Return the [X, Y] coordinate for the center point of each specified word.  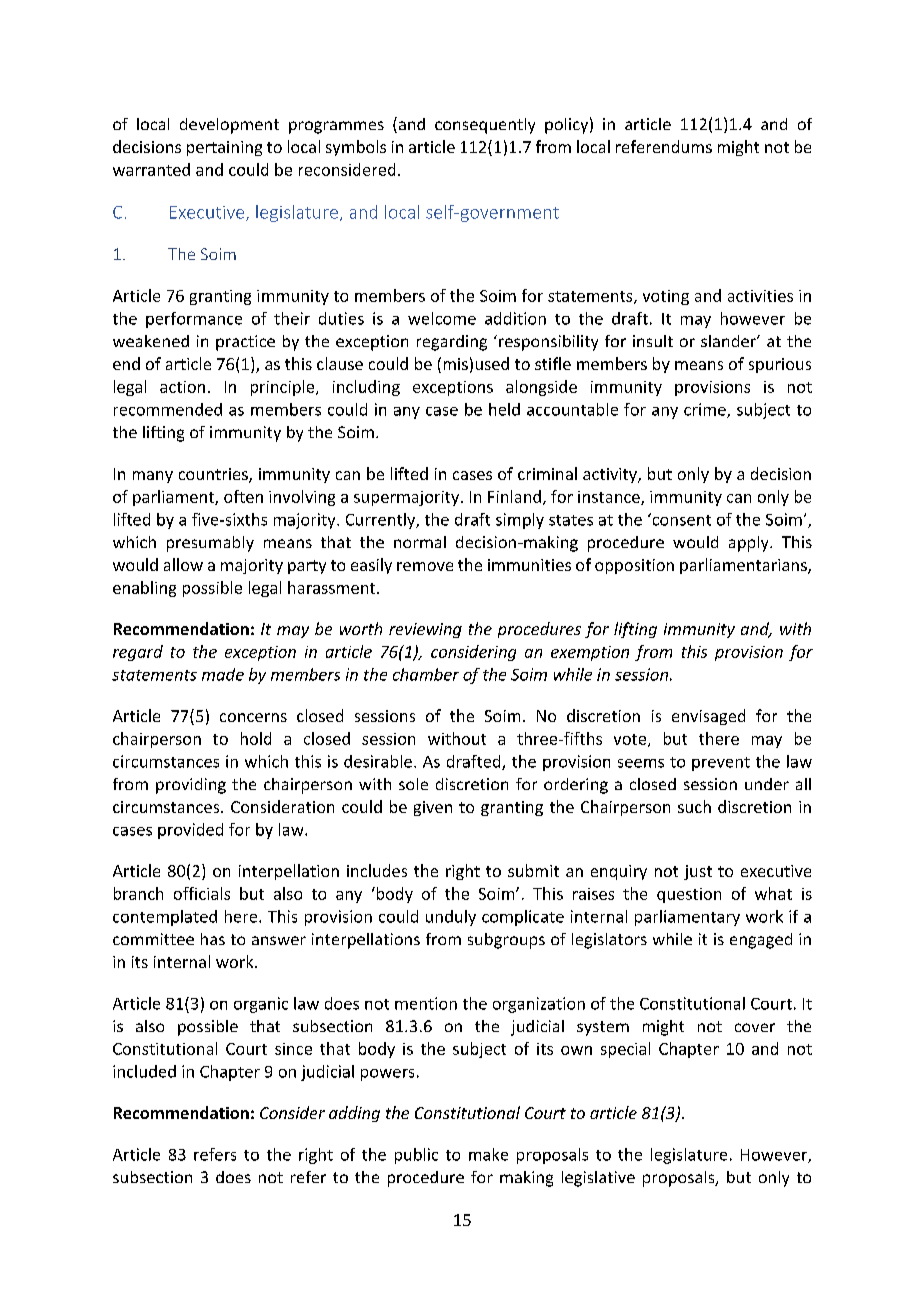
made [223, 674]
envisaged [708, 717]
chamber [426, 674]
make [488, 1154]
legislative [598, 1179]
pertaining [224, 148]
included [144, 1071]
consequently [485, 126]
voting [666, 297]
